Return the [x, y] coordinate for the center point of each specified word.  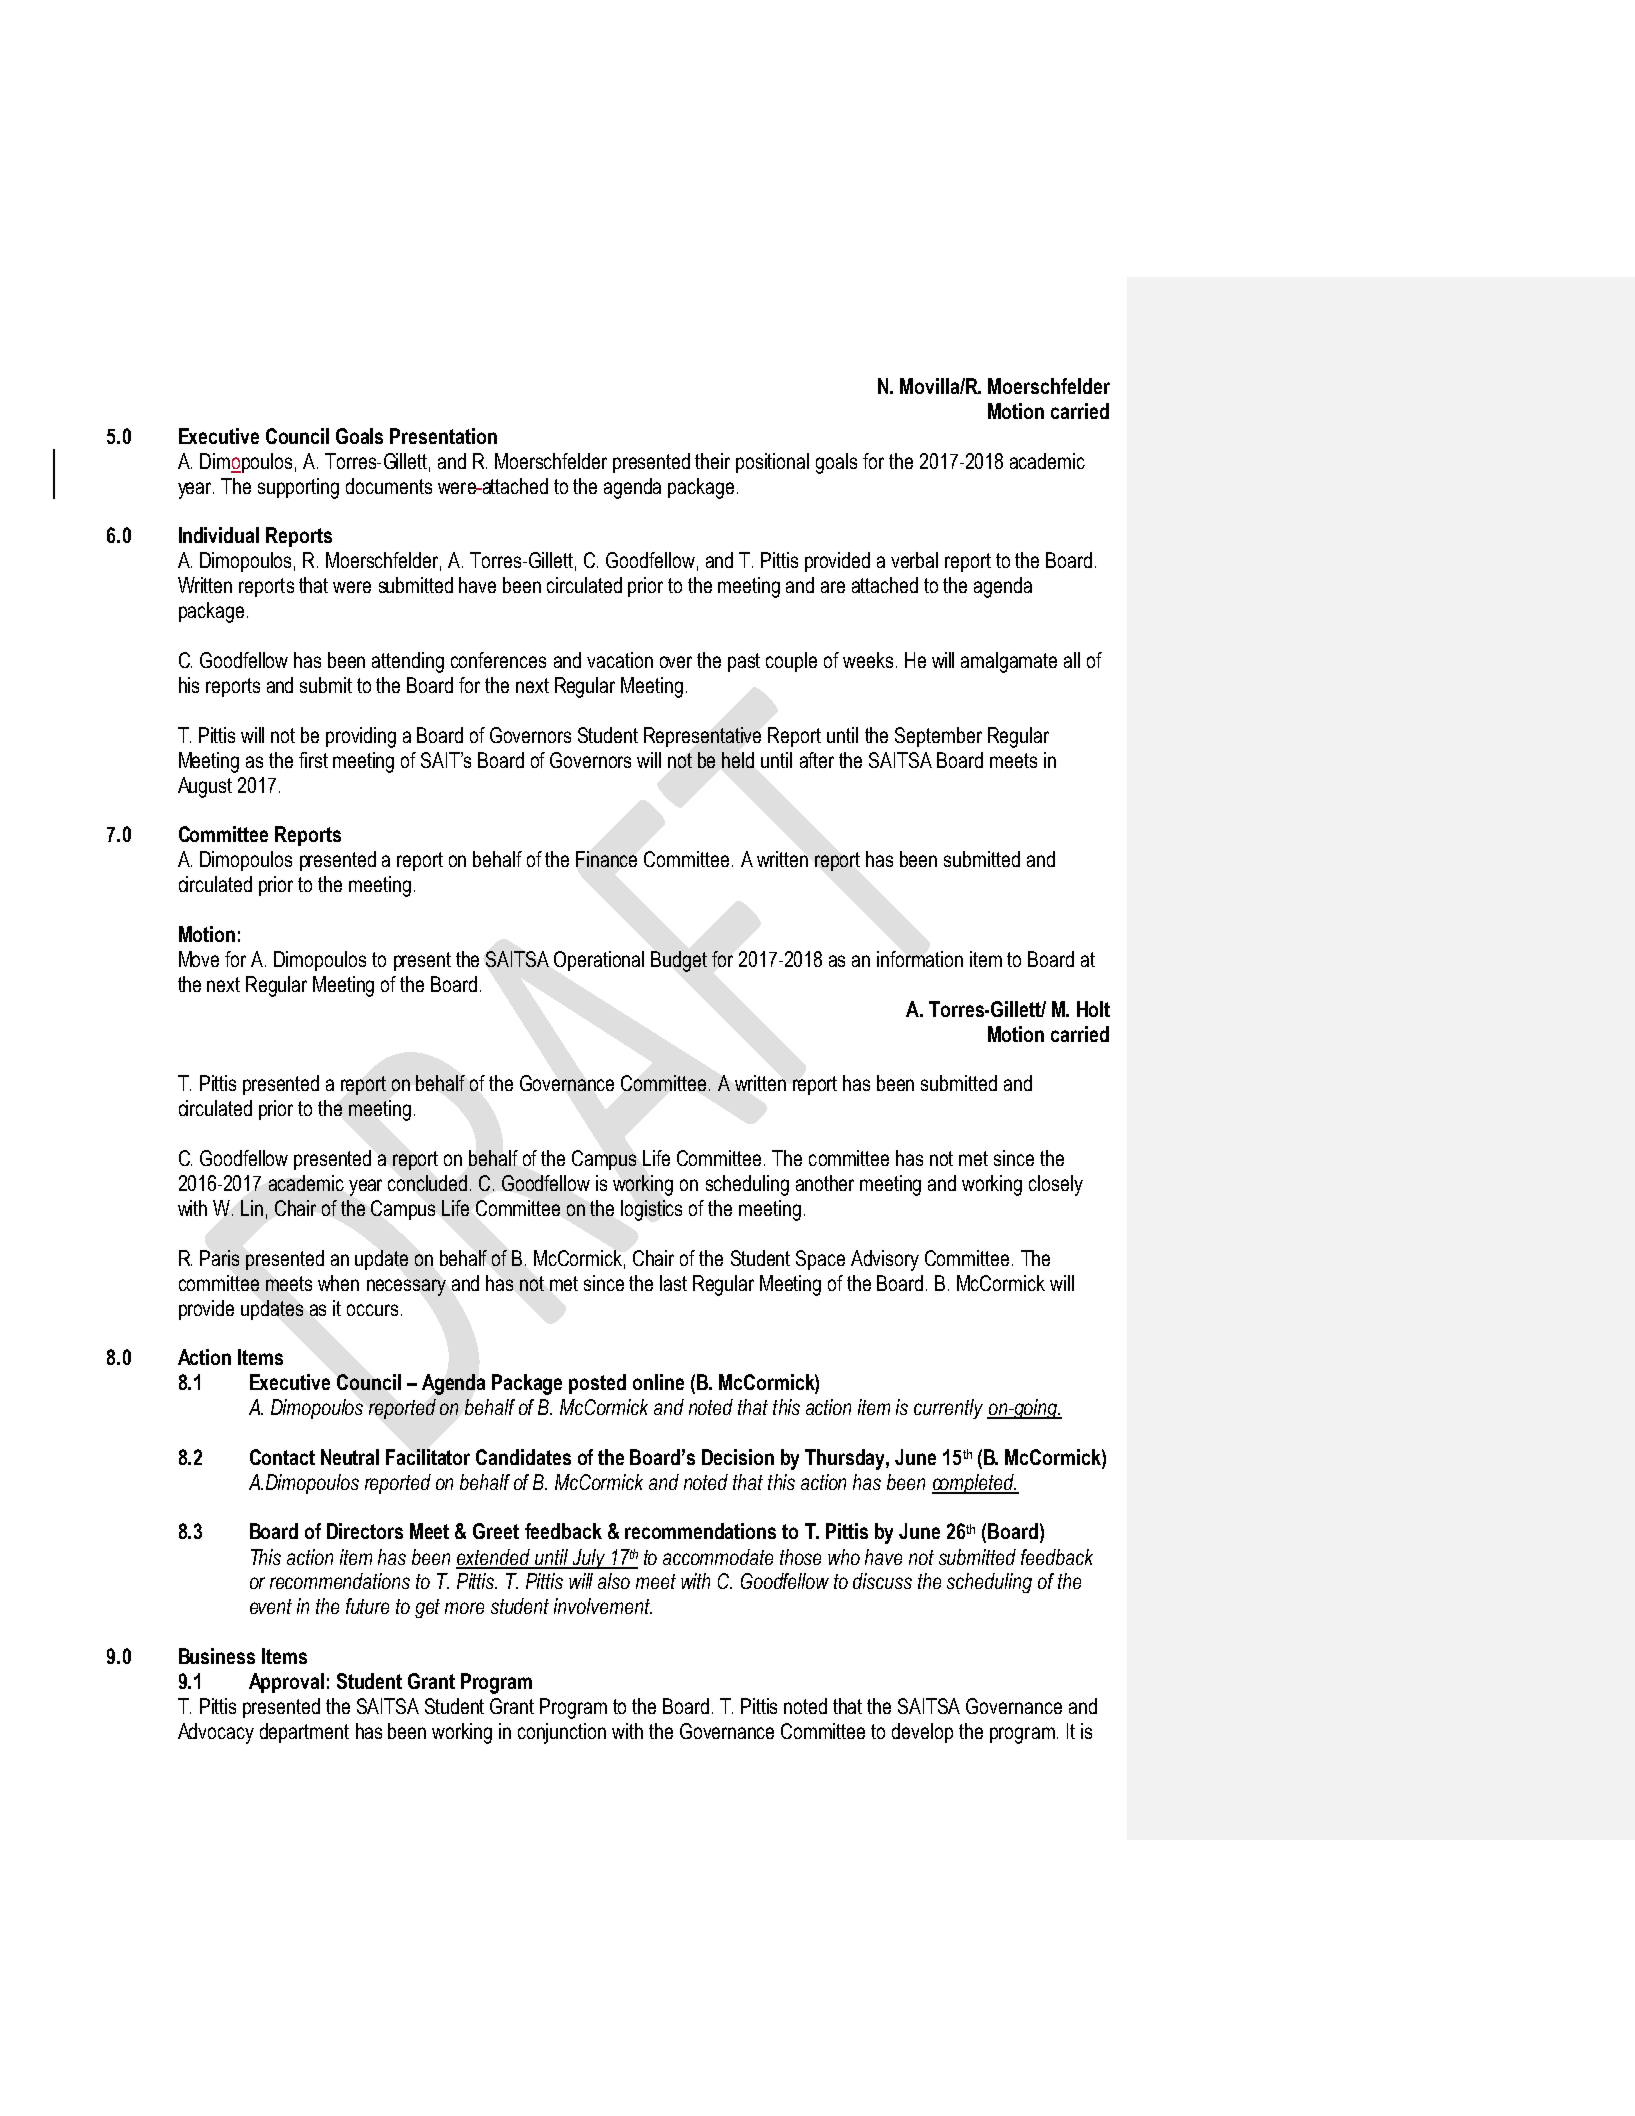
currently [948, 1409]
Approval [286, 1683]
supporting [298, 488]
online [658, 1382]
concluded [427, 1183]
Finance [606, 859]
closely [1056, 1185]
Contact [282, 1457]
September [938, 737]
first [313, 760]
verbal [914, 560]
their [712, 461]
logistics [651, 1210]
